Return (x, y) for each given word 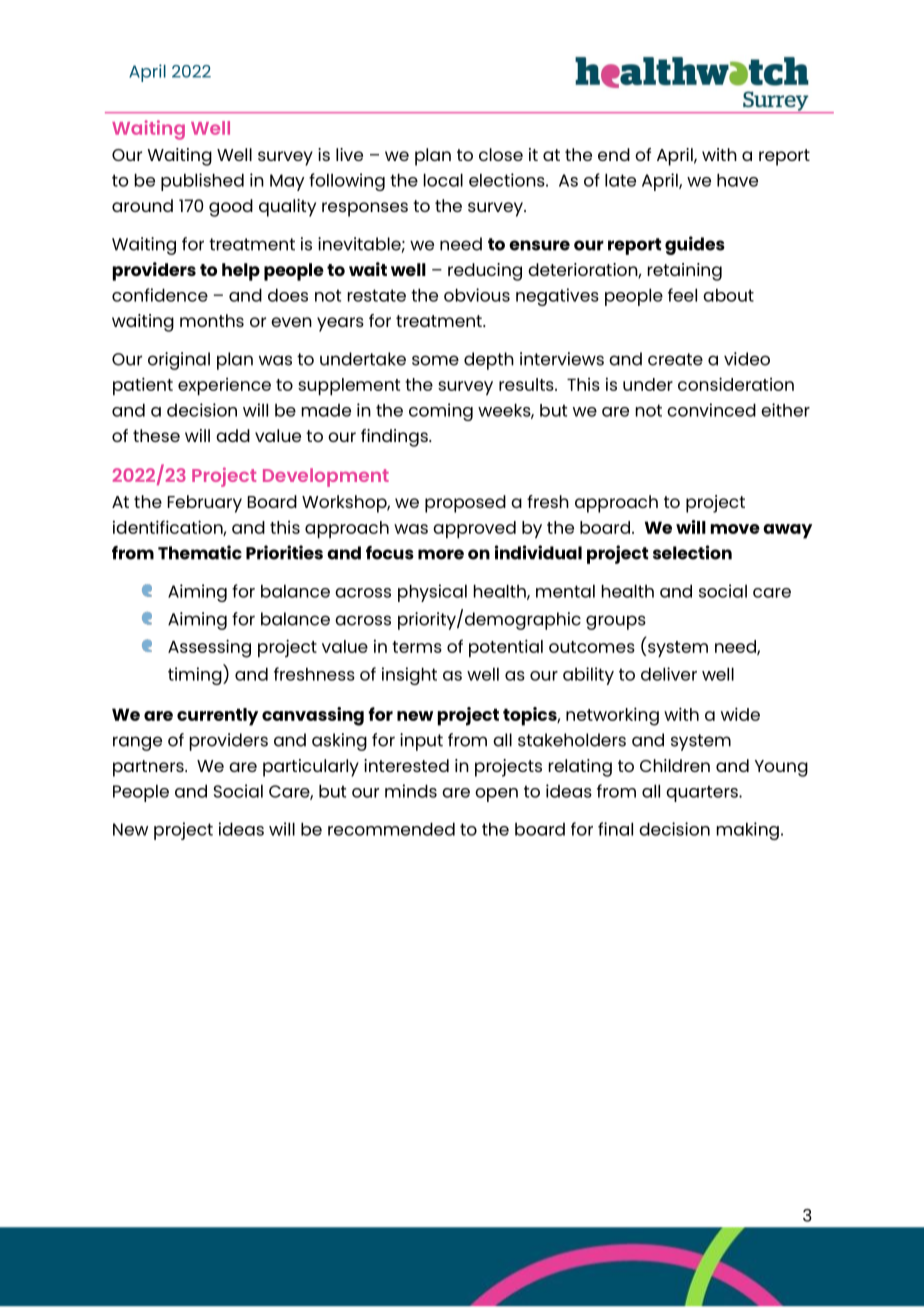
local (443, 180)
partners (149, 768)
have (737, 180)
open (496, 795)
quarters (703, 793)
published (202, 182)
